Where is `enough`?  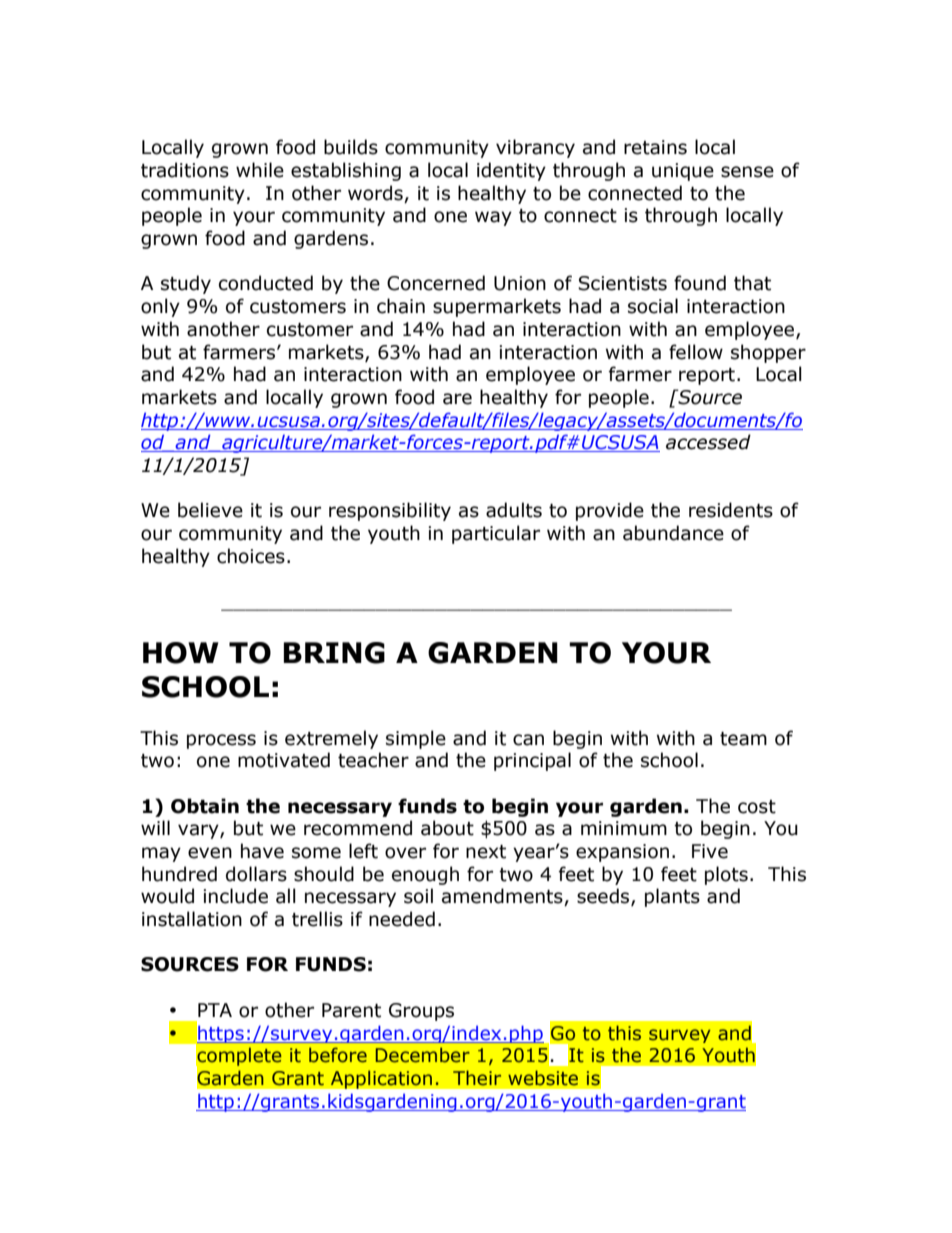
enough is located at coordinates (425, 875).
